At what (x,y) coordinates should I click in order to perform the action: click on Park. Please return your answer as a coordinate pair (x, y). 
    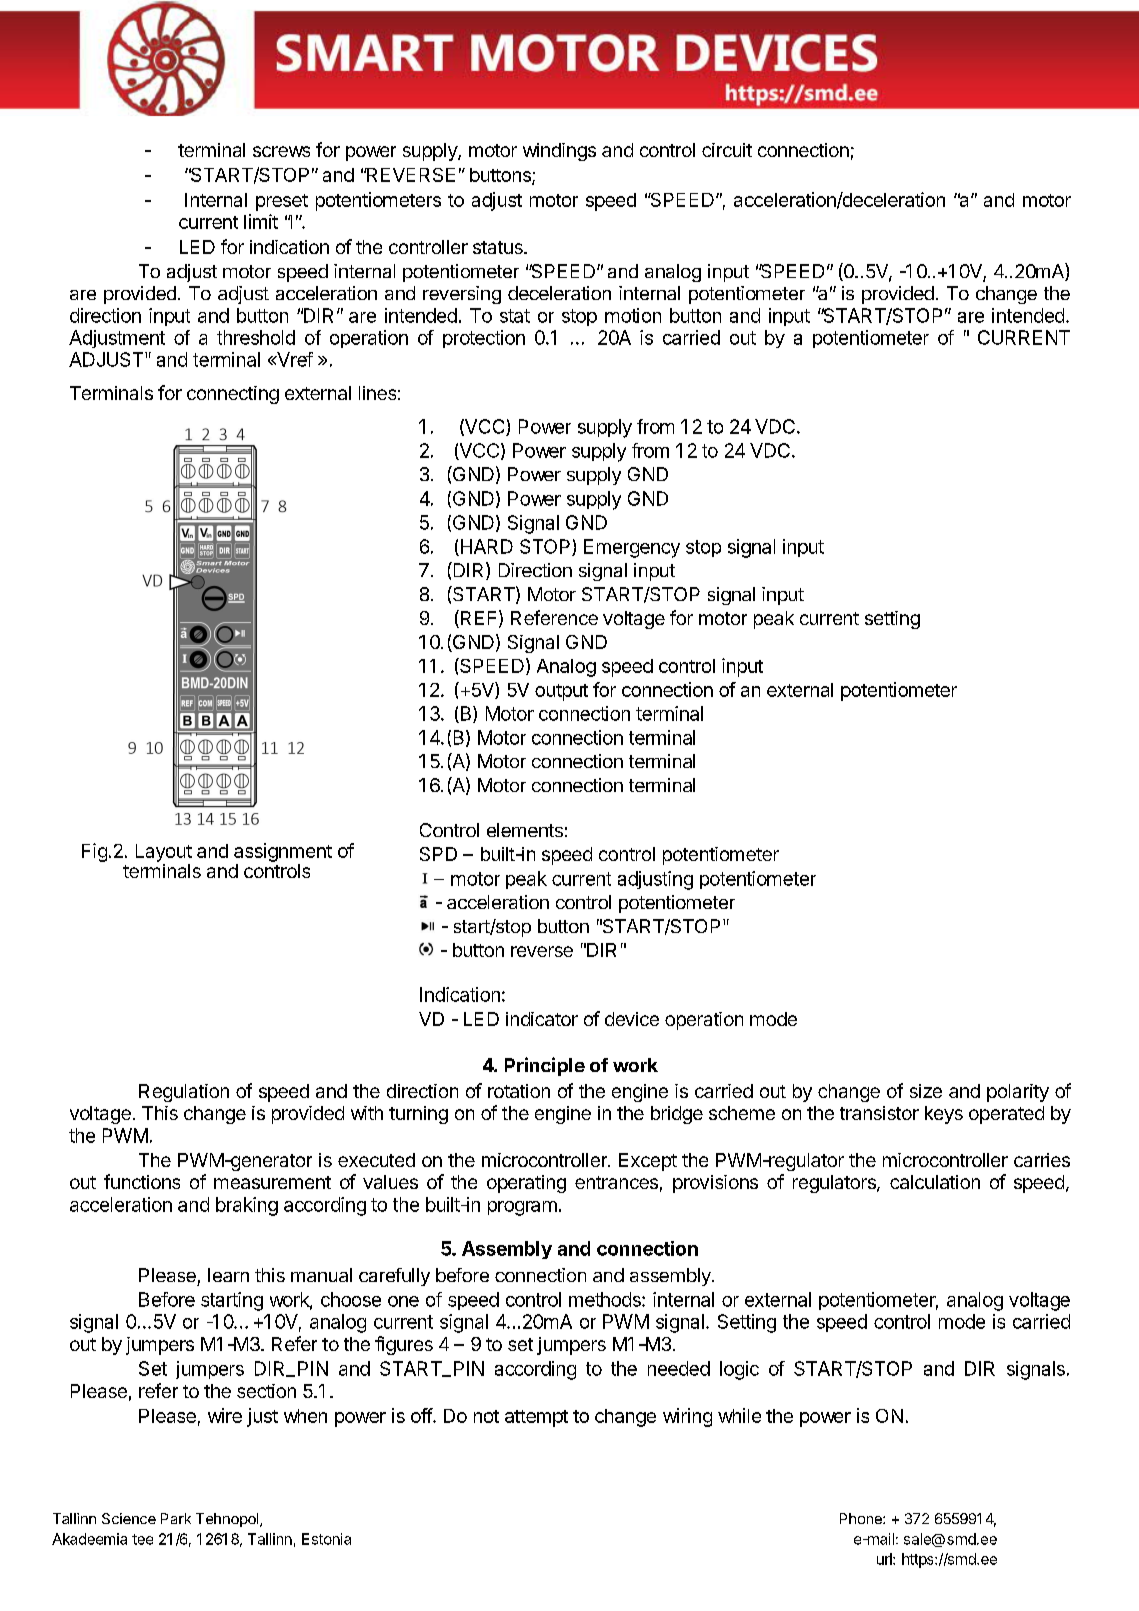
    Looking at the image, I should click on (176, 1518).
